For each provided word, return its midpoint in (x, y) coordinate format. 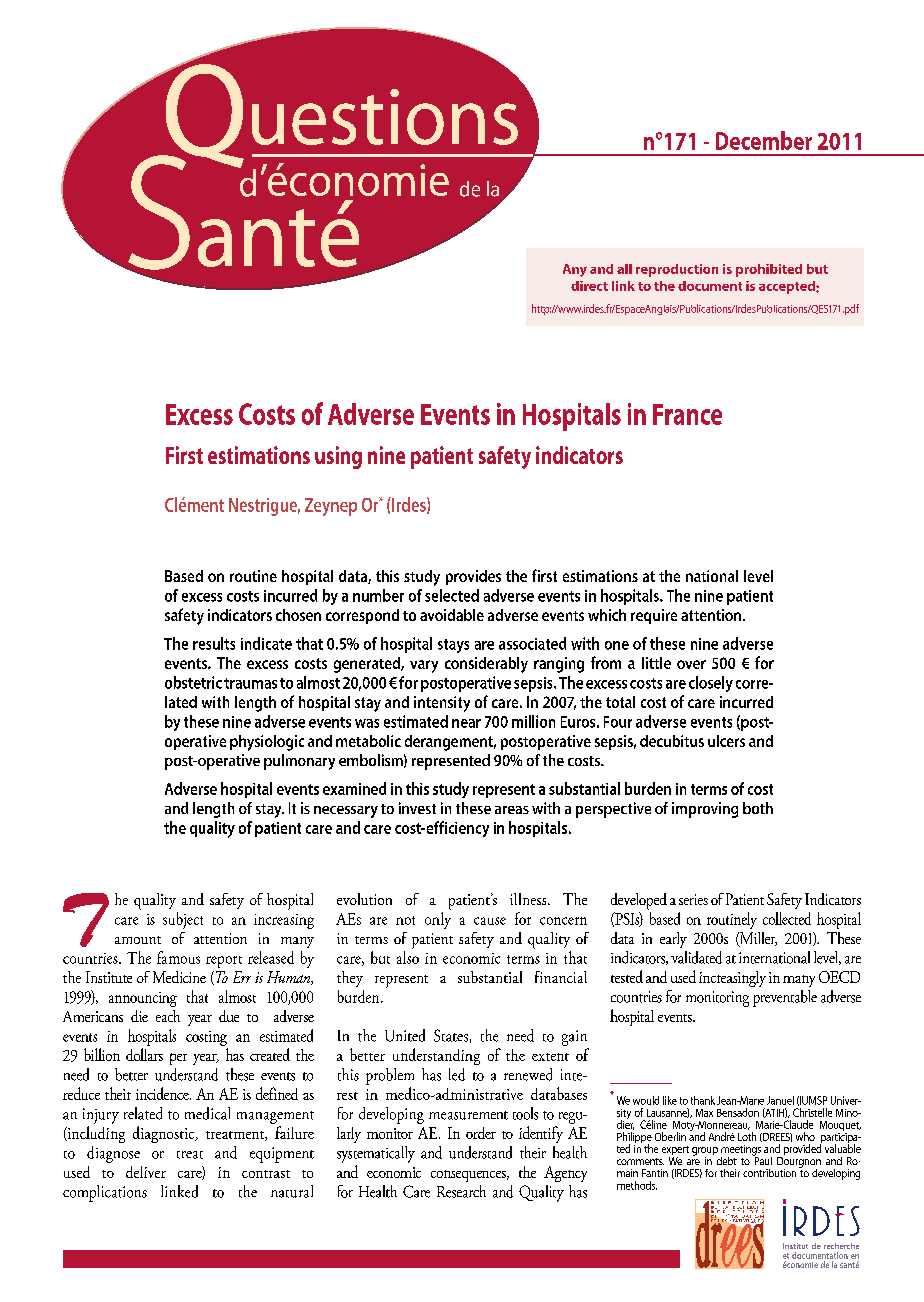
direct (589, 286)
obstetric (193, 682)
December (764, 140)
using (338, 457)
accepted (788, 287)
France (687, 414)
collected (787, 918)
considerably (486, 665)
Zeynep (331, 507)
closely (711, 684)
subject (183, 920)
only (438, 920)
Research (461, 1191)
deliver (146, 1172)
